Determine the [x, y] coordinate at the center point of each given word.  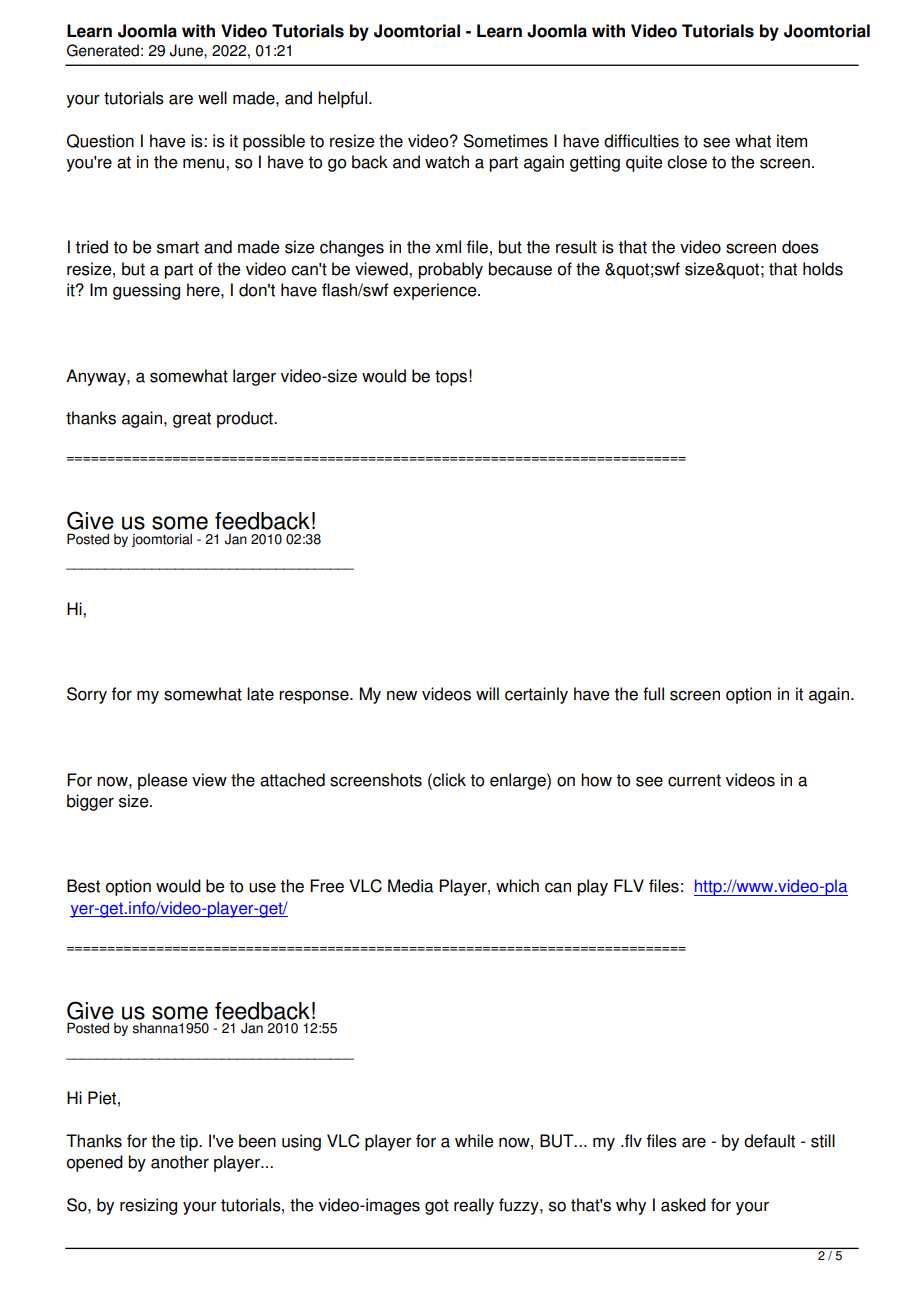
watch [447, 162]
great [192, 420]
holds [823, 269]
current [694, 780]
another [180, 1162]
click [448, 780]
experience [436, 291]
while [474, 1141]
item [792, 141]
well [212, 98]
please [163, 781]
